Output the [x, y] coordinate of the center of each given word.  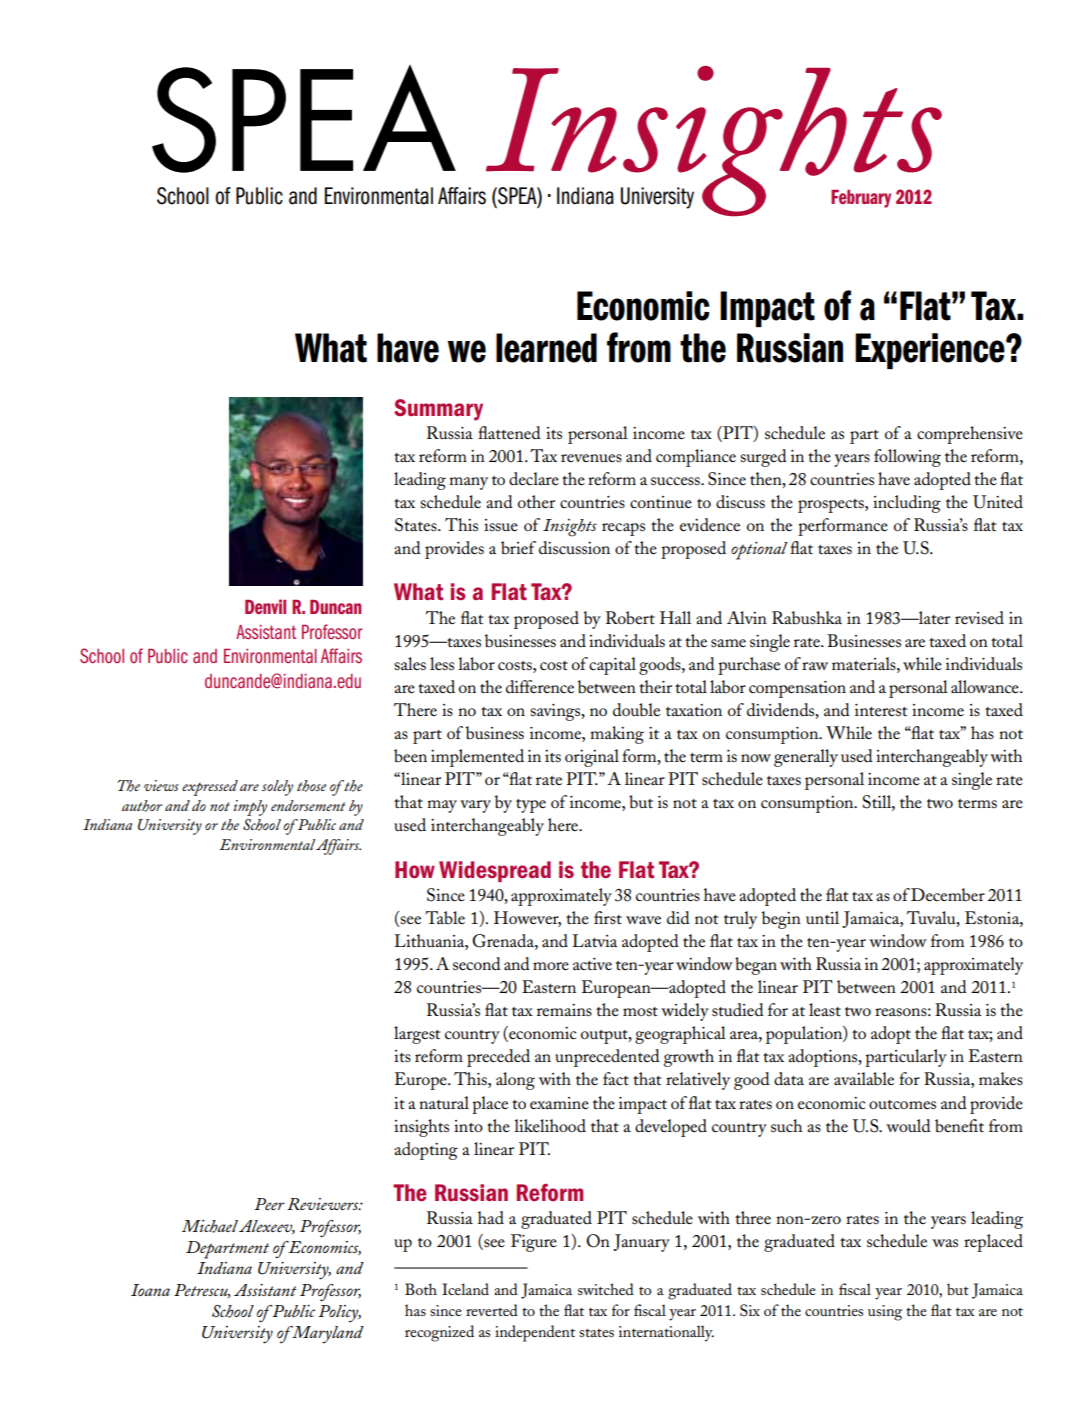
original [592, 758]
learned [546, 348]
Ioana [150, 1290]
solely [277, 788]
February [861, 199]
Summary [438, 410]
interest [881, 710]
